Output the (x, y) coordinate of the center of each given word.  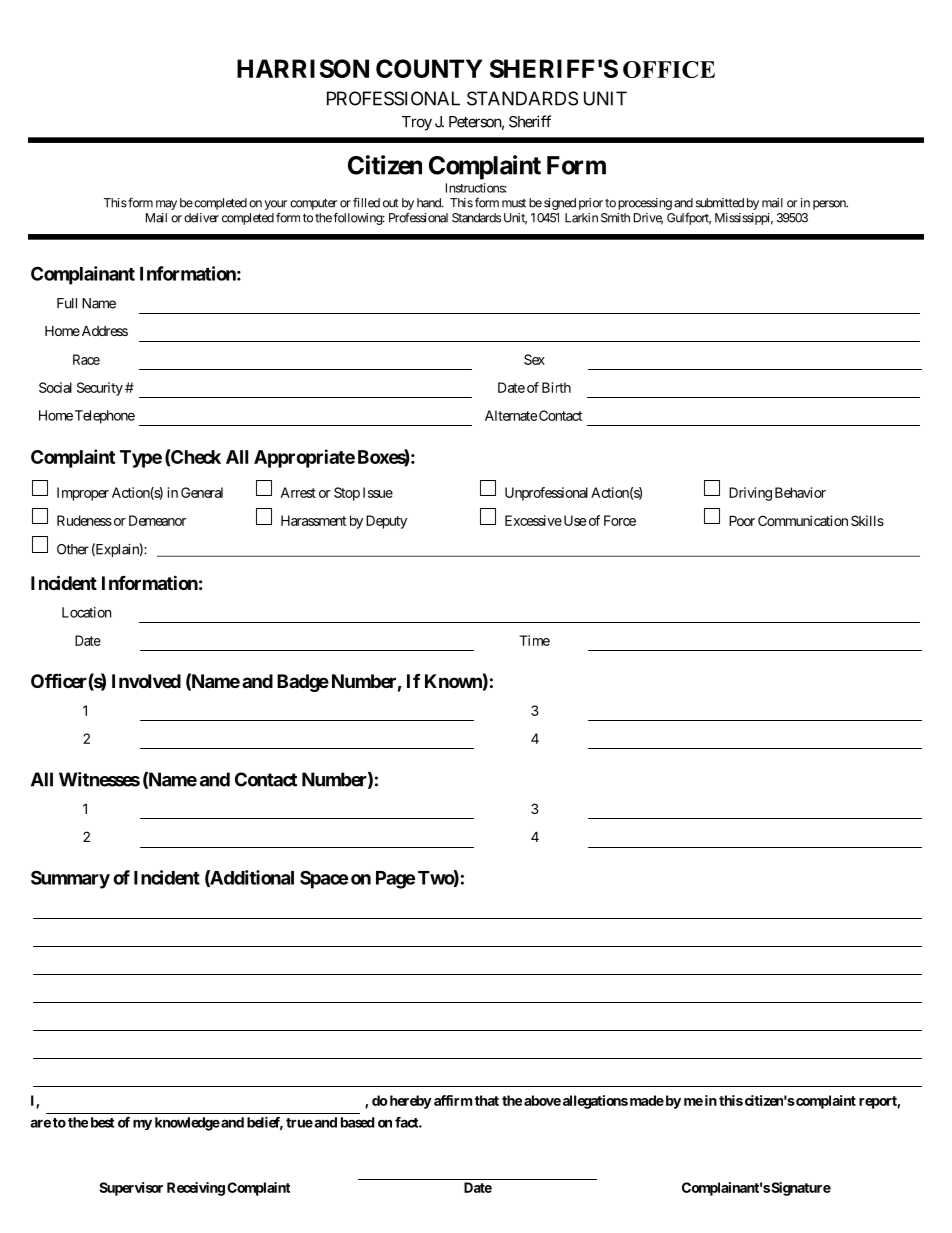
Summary (70, 879)
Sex (534, 359)
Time (534, 640)
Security (100, 389)
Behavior (800, 492)
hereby (409, 1102)
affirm (453, 1100)
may (166, 205)
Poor (742, 520)
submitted (720, 203)
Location (86, 612)
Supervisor (131, 1189)
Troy (417, 123)
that (487, 1100)
